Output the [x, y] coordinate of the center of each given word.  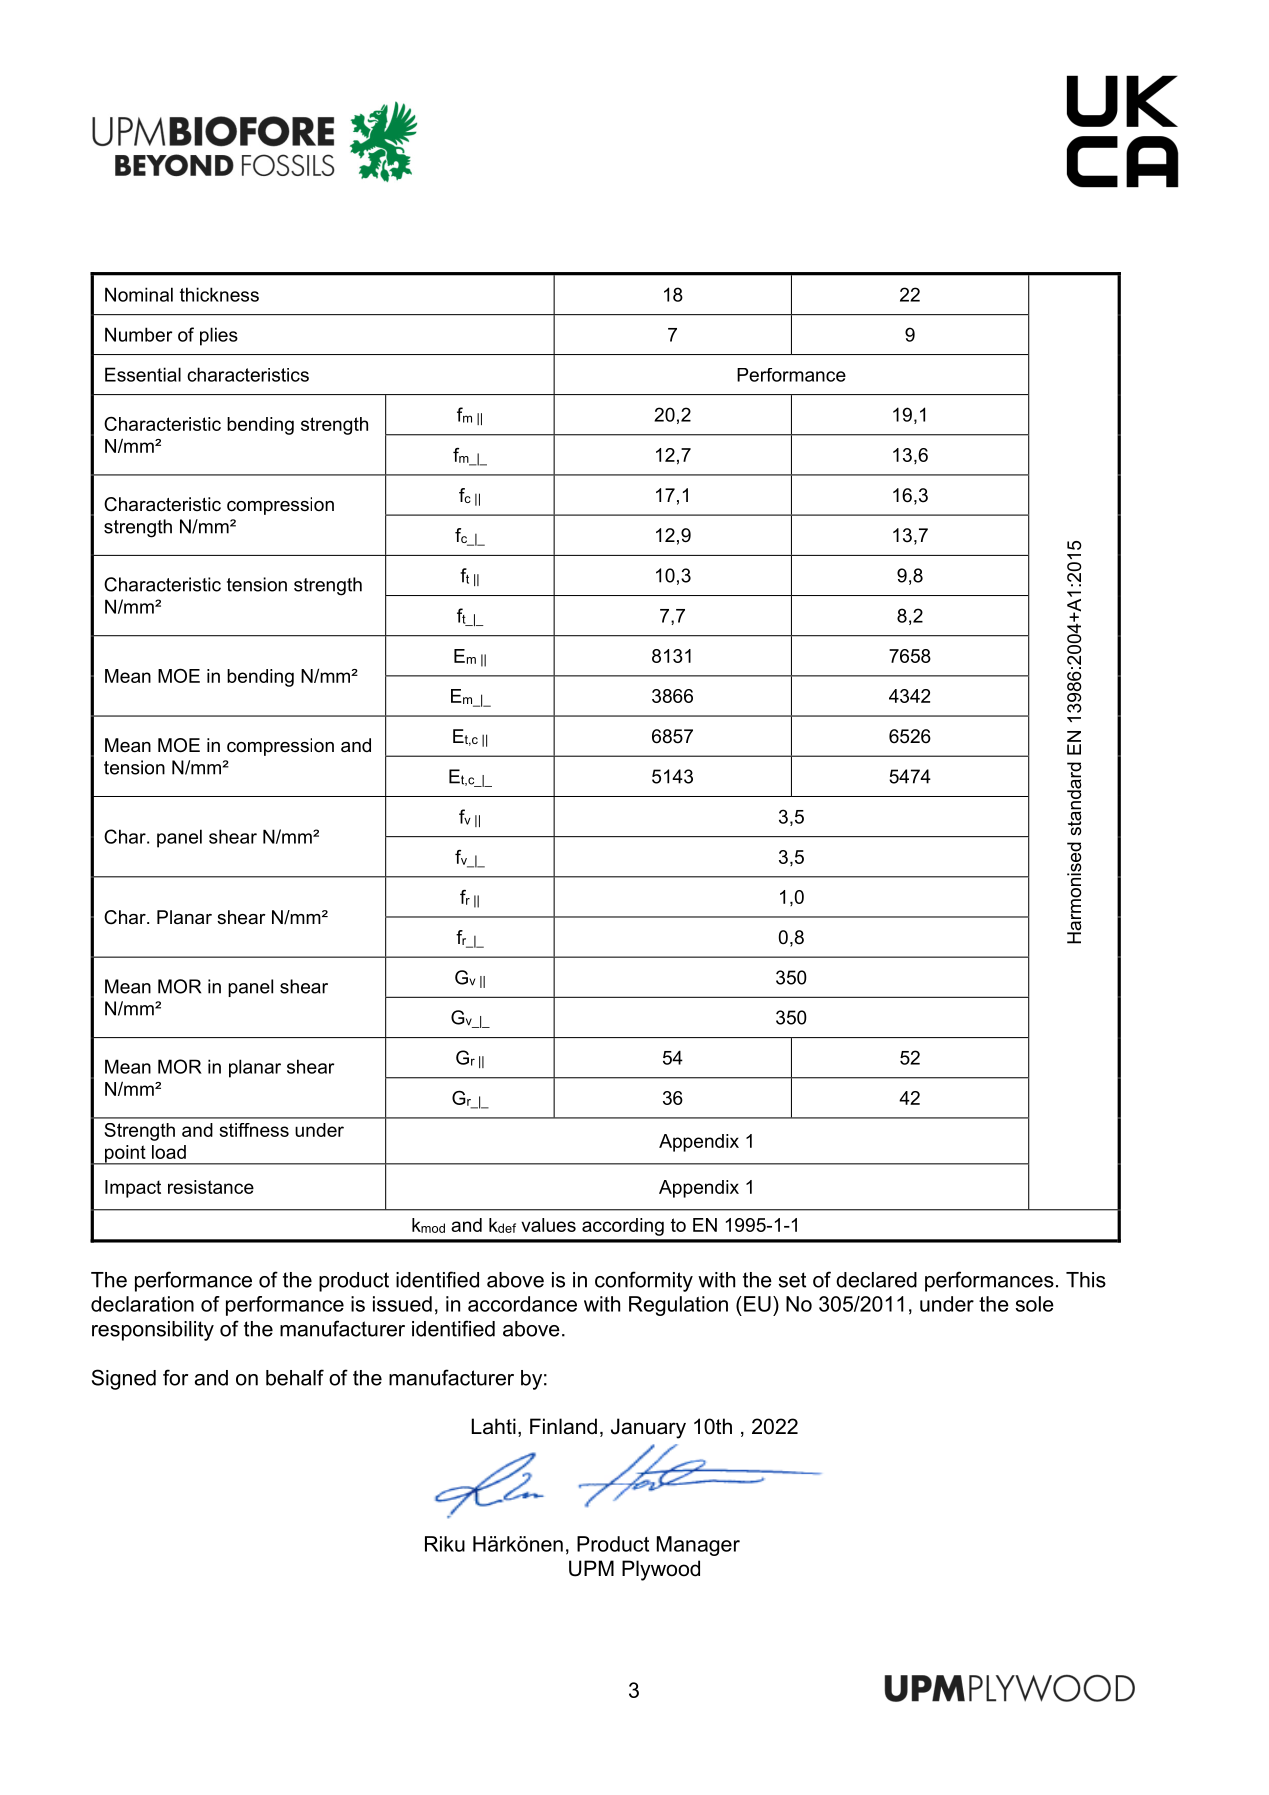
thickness [219, 294]
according [623, 1227]
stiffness [254, 1130]
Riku [445, 1544]
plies [219, 336]
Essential [143, 374]
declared [876, 1280]
